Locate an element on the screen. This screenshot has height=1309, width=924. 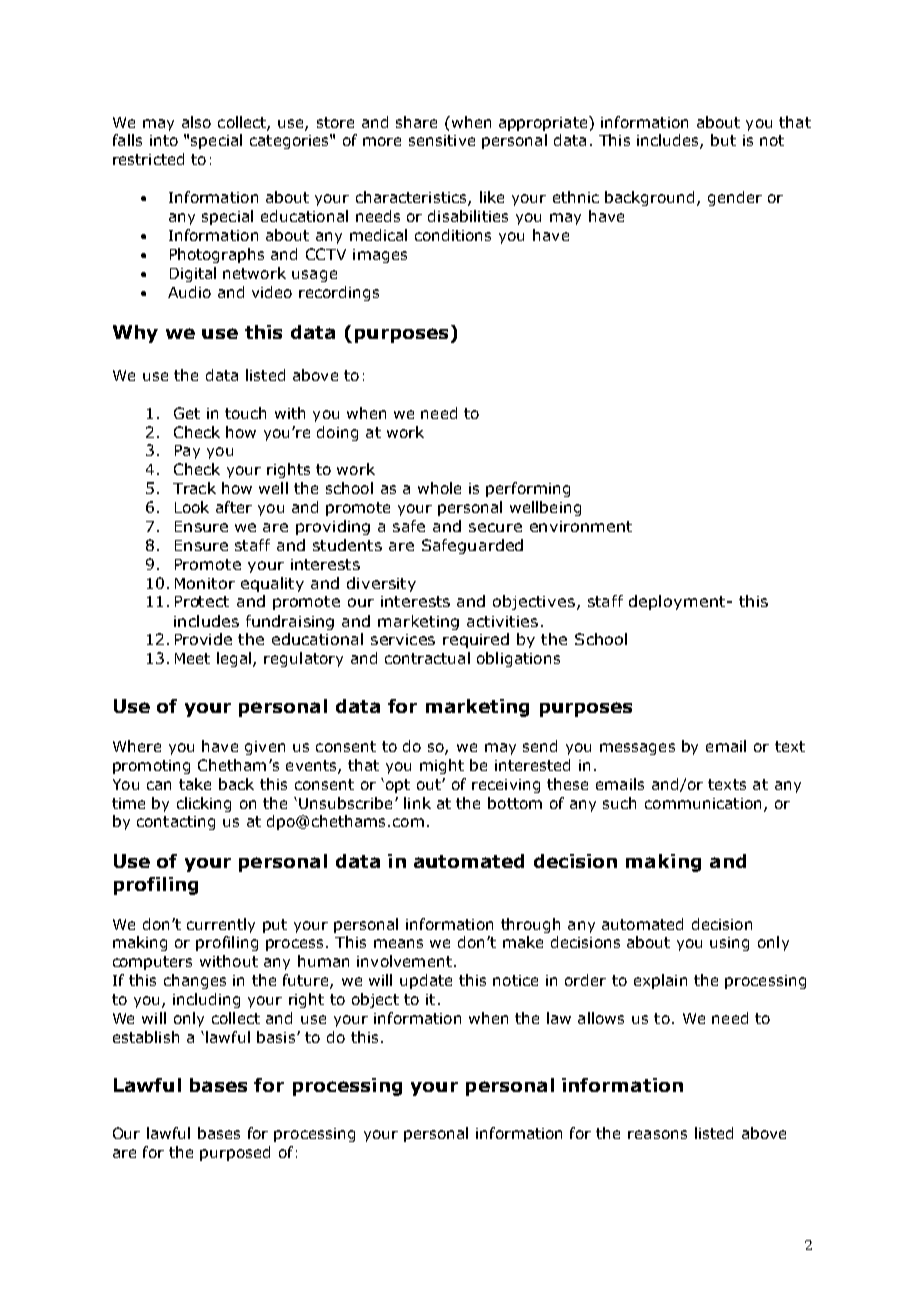
update is located at coordinates (426, 981).
